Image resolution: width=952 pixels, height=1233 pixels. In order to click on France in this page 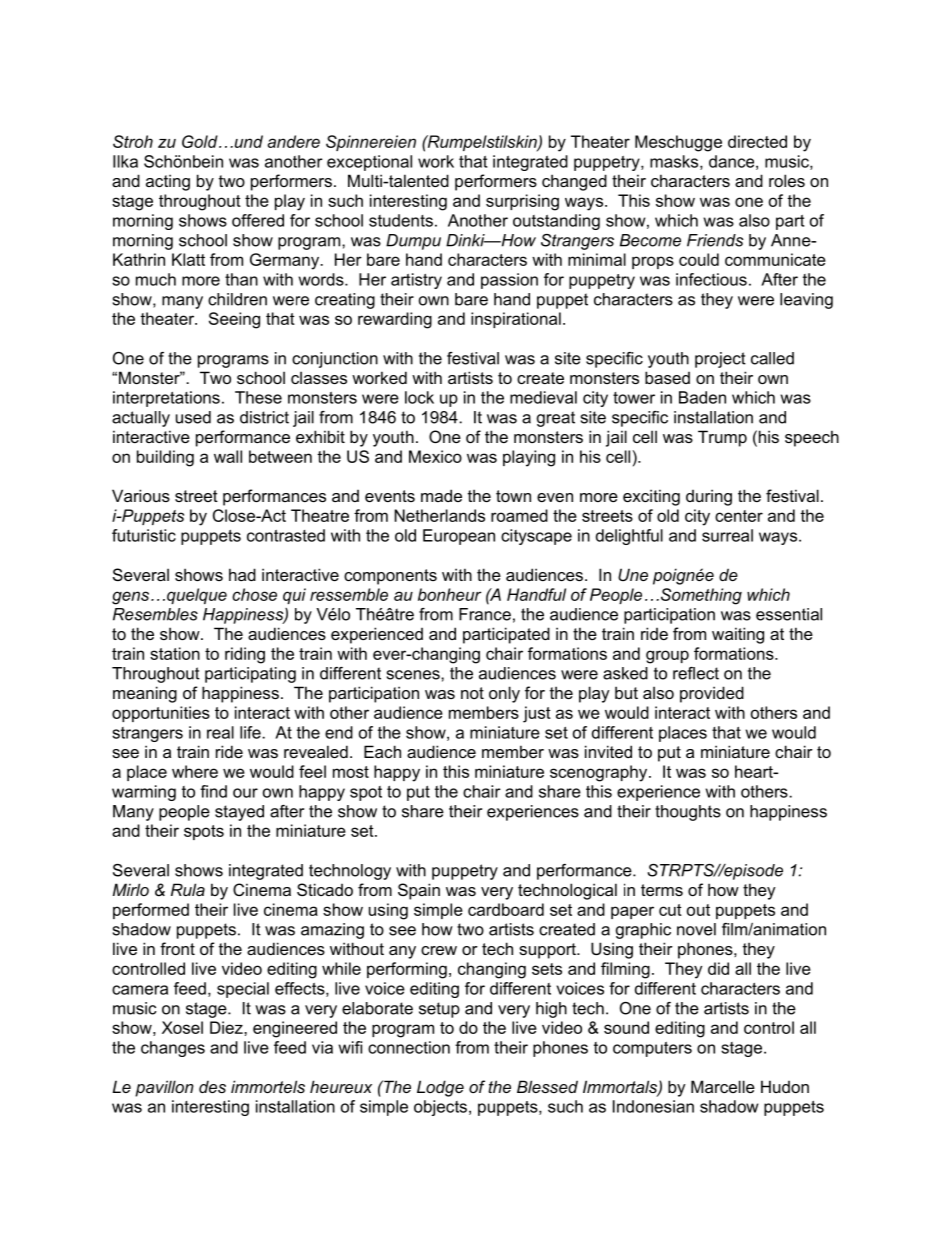, I will do `click(485, 614)`.
